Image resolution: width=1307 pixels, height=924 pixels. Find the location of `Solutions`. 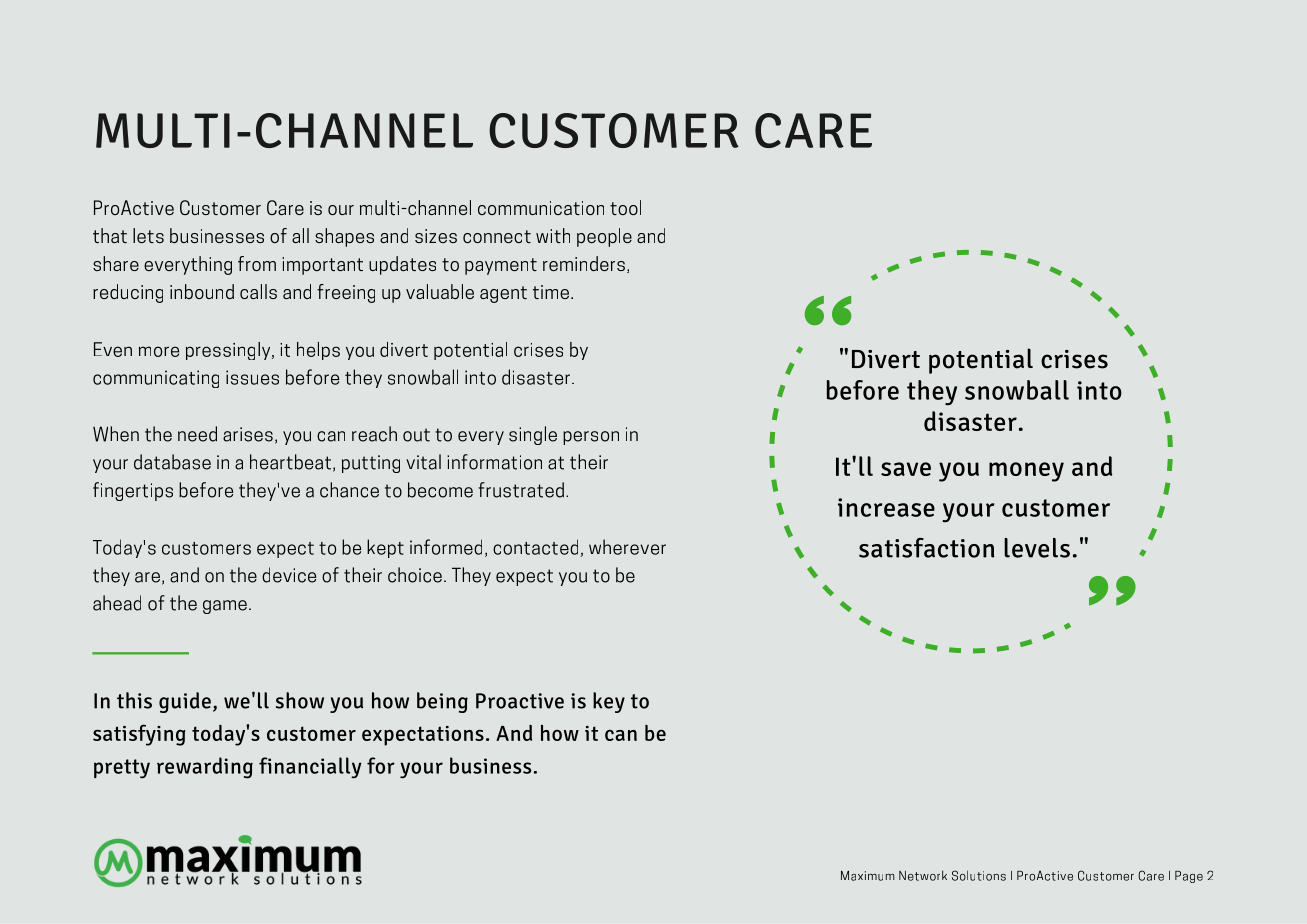

Solutions is located at coordinates (979, 875).
